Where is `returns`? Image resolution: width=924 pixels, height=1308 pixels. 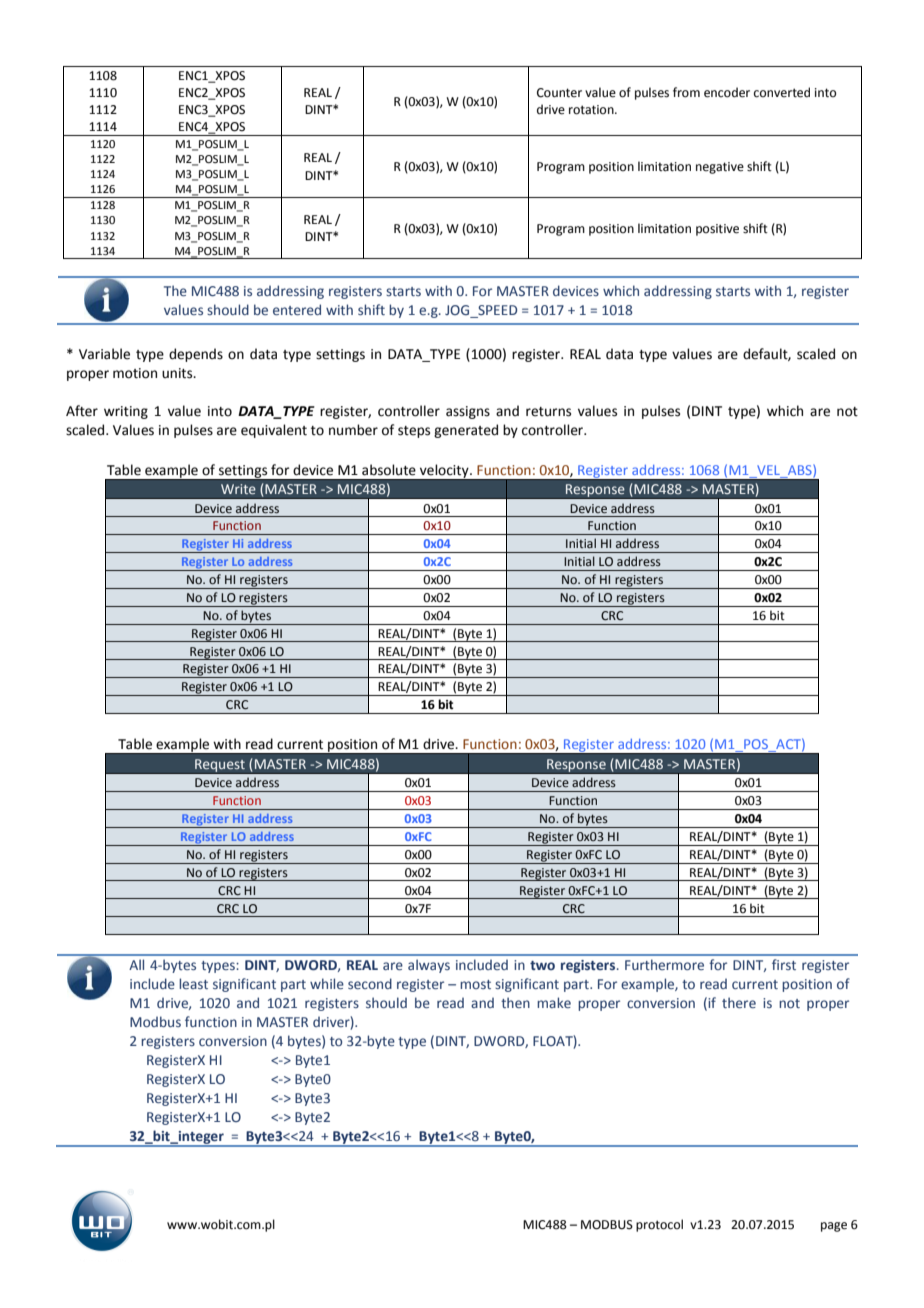 returns is located at coordinates (548, 412).
